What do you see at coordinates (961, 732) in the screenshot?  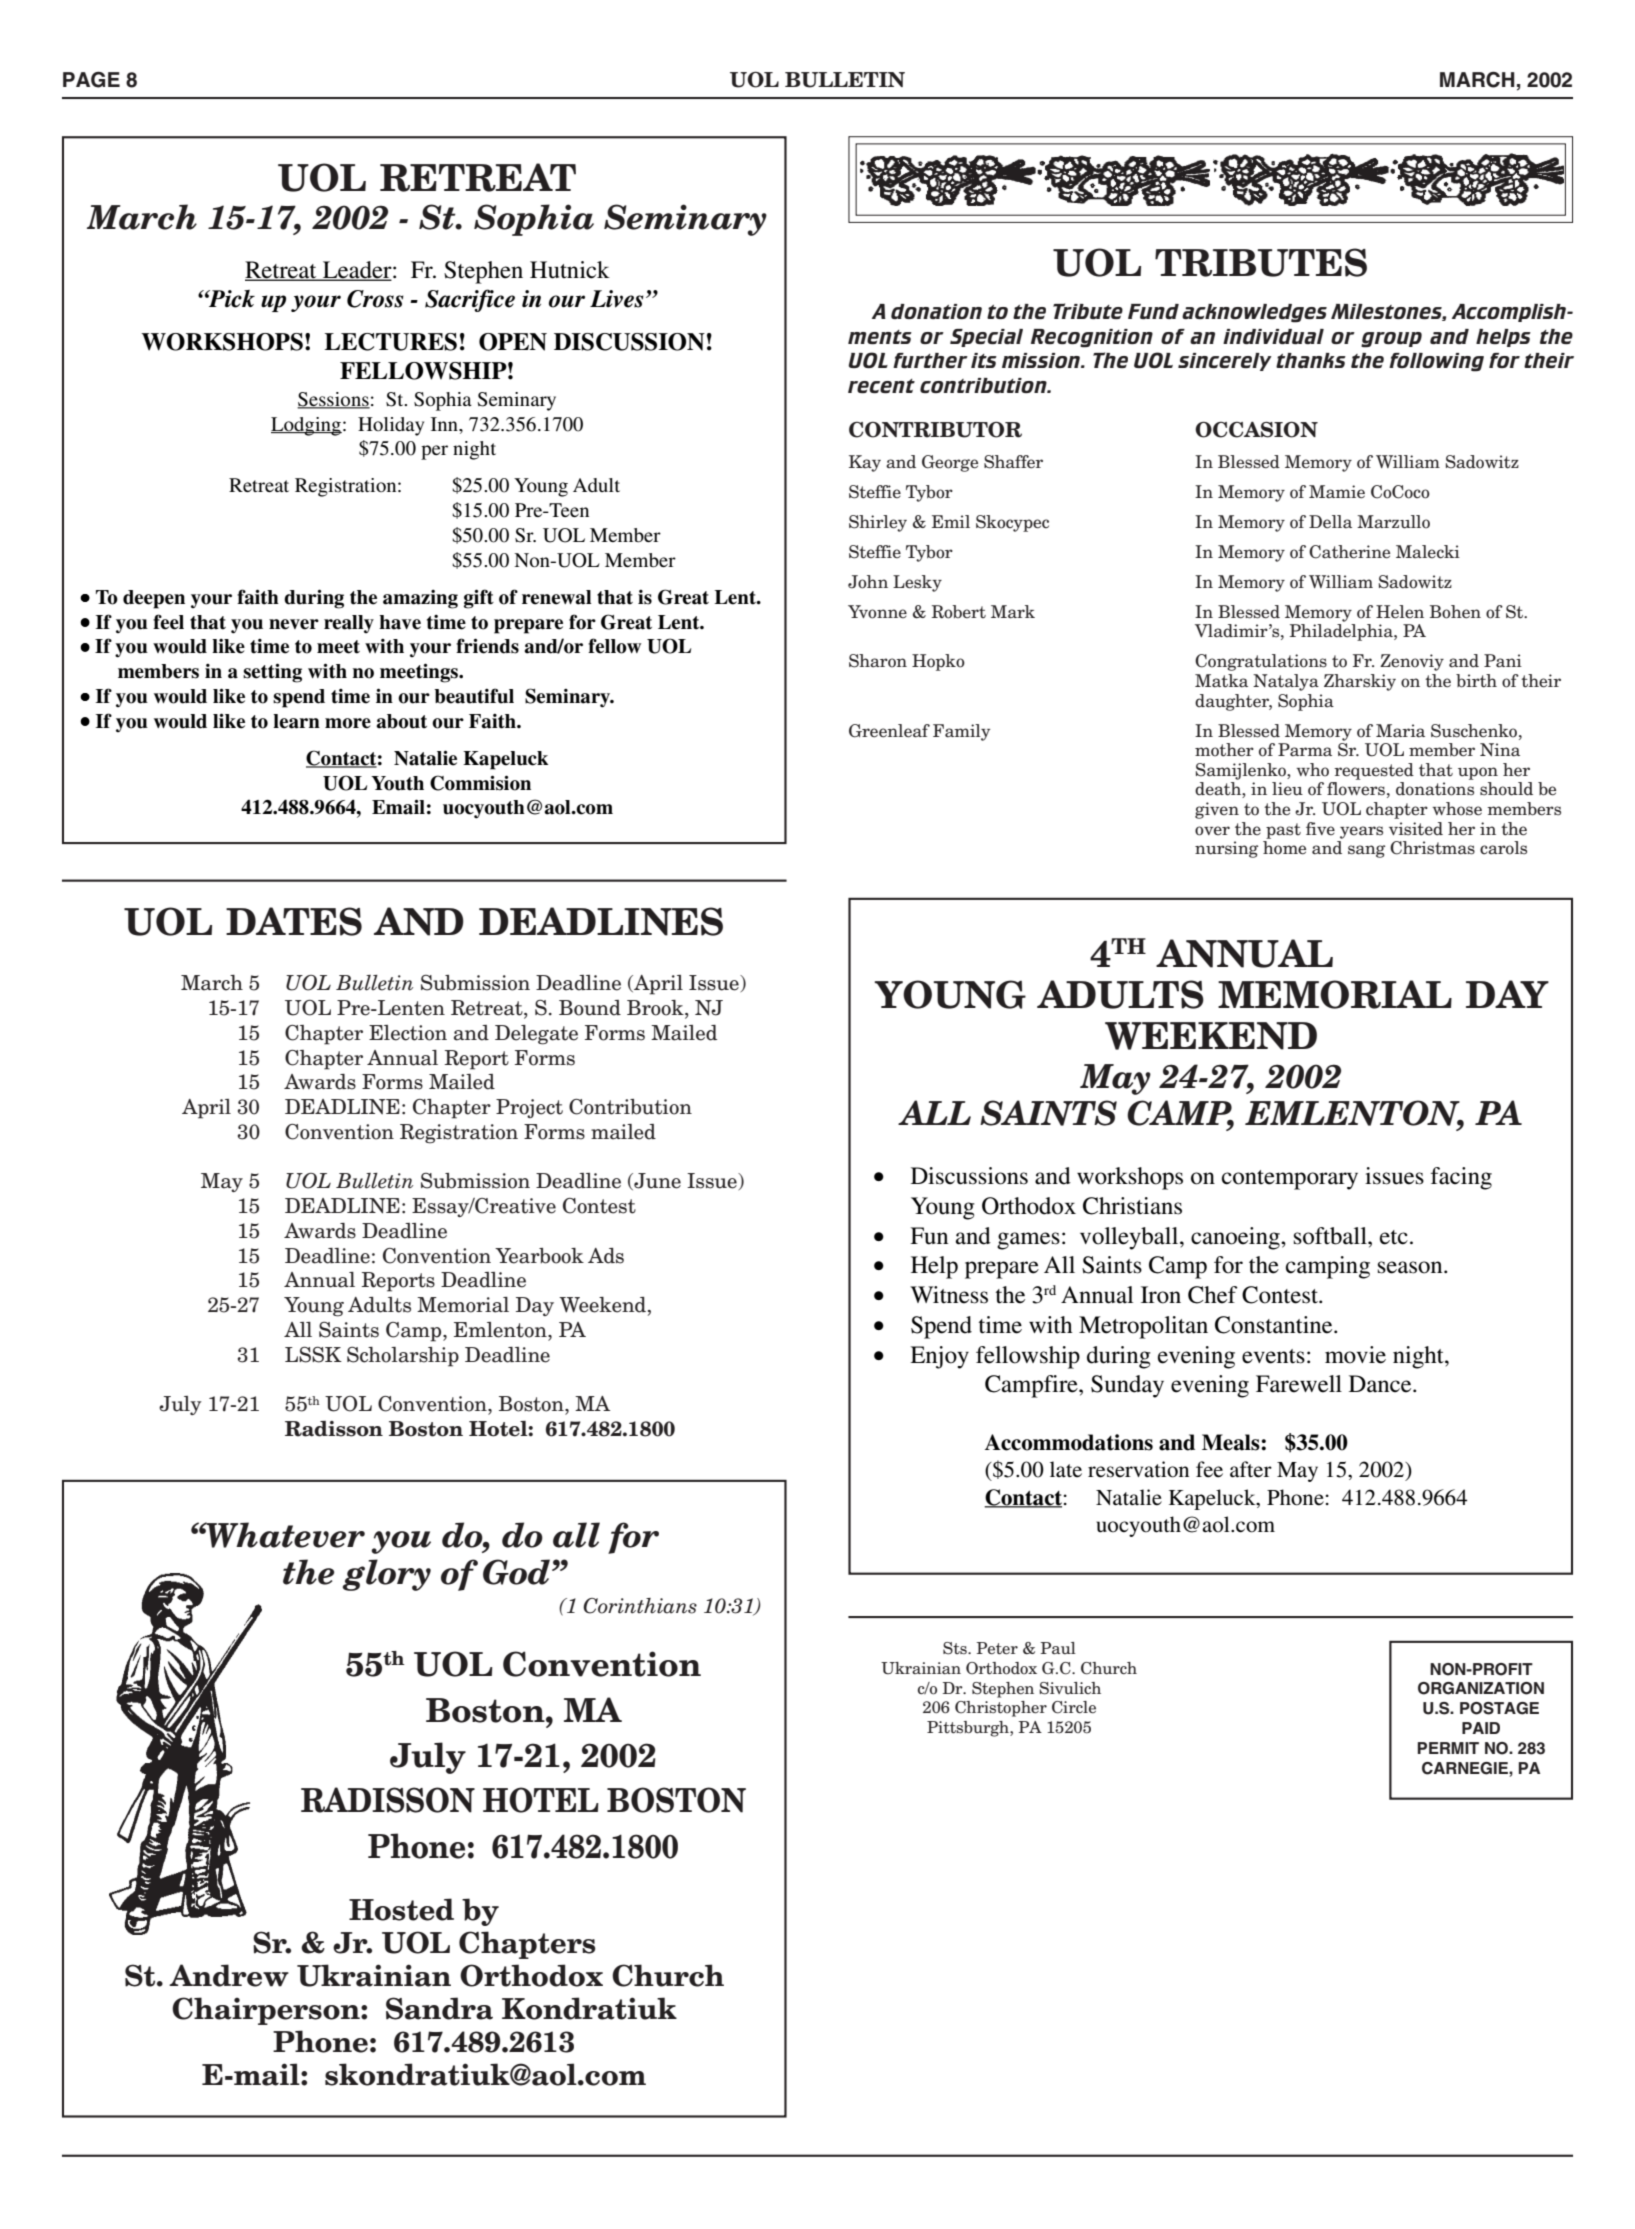 I see `Family` at bounding box center [961, 732].
